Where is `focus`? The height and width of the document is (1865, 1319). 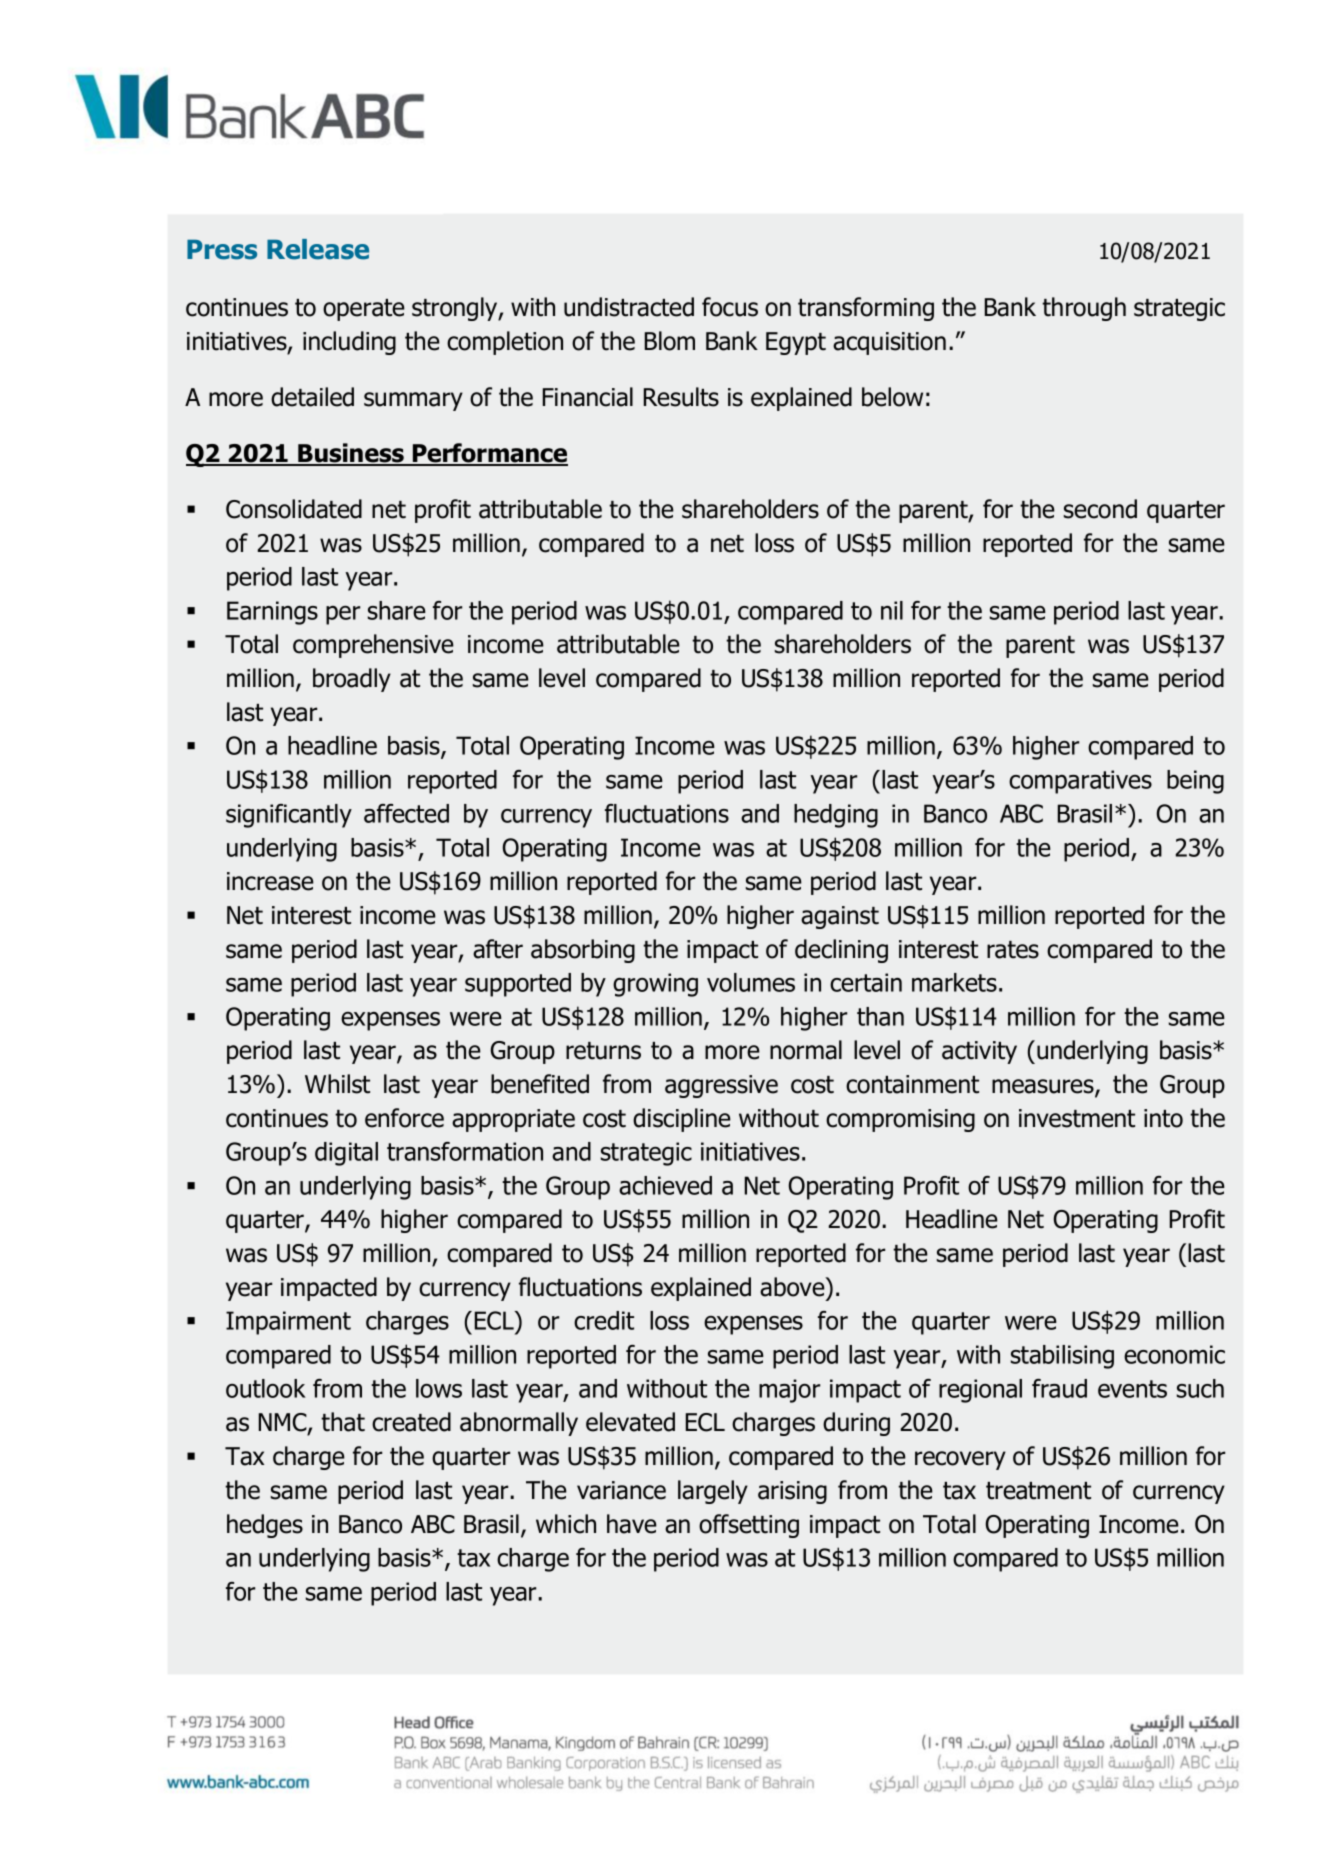 focus is located at coordinates (730, 307).
